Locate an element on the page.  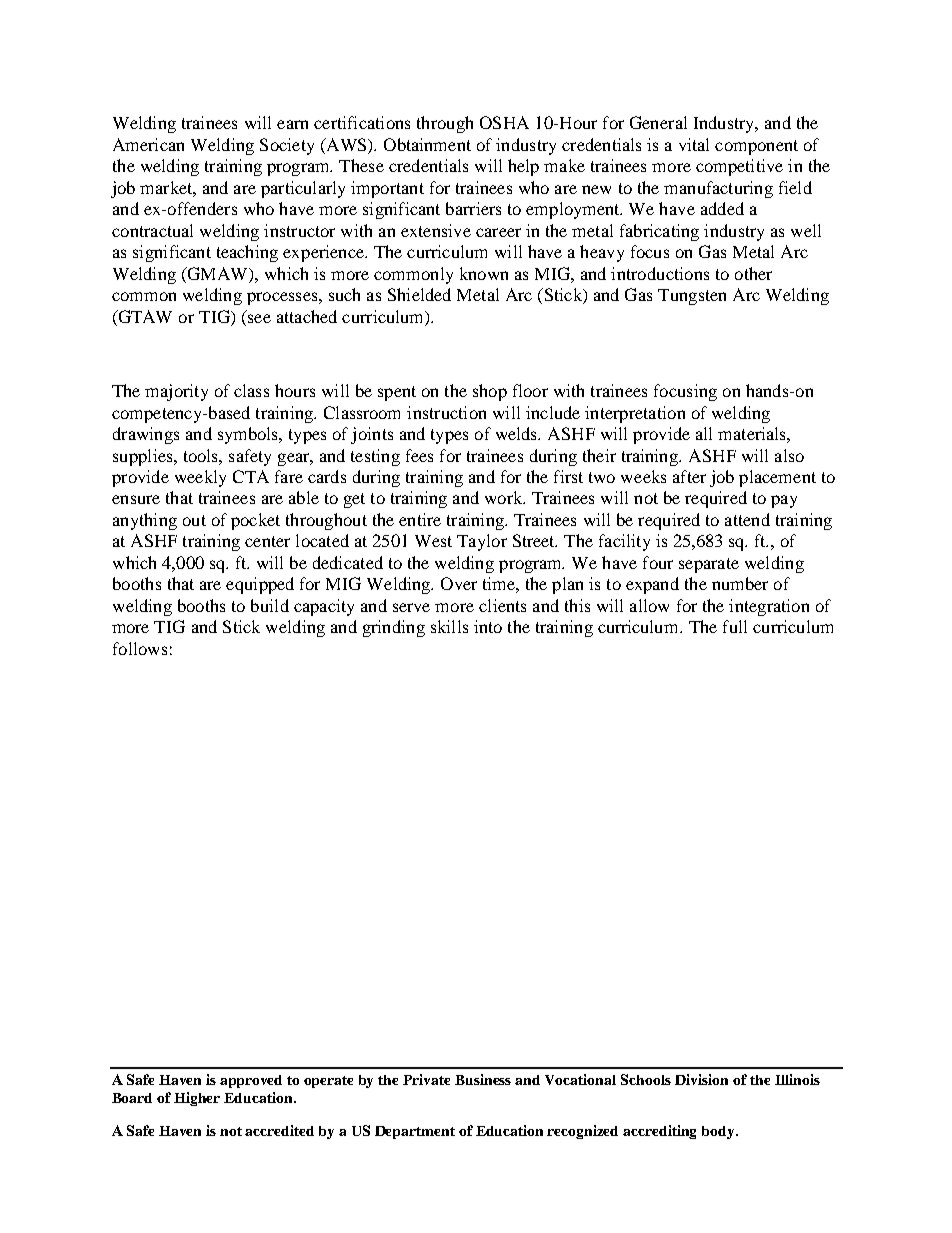
full is located at coordinates (735, 626).
